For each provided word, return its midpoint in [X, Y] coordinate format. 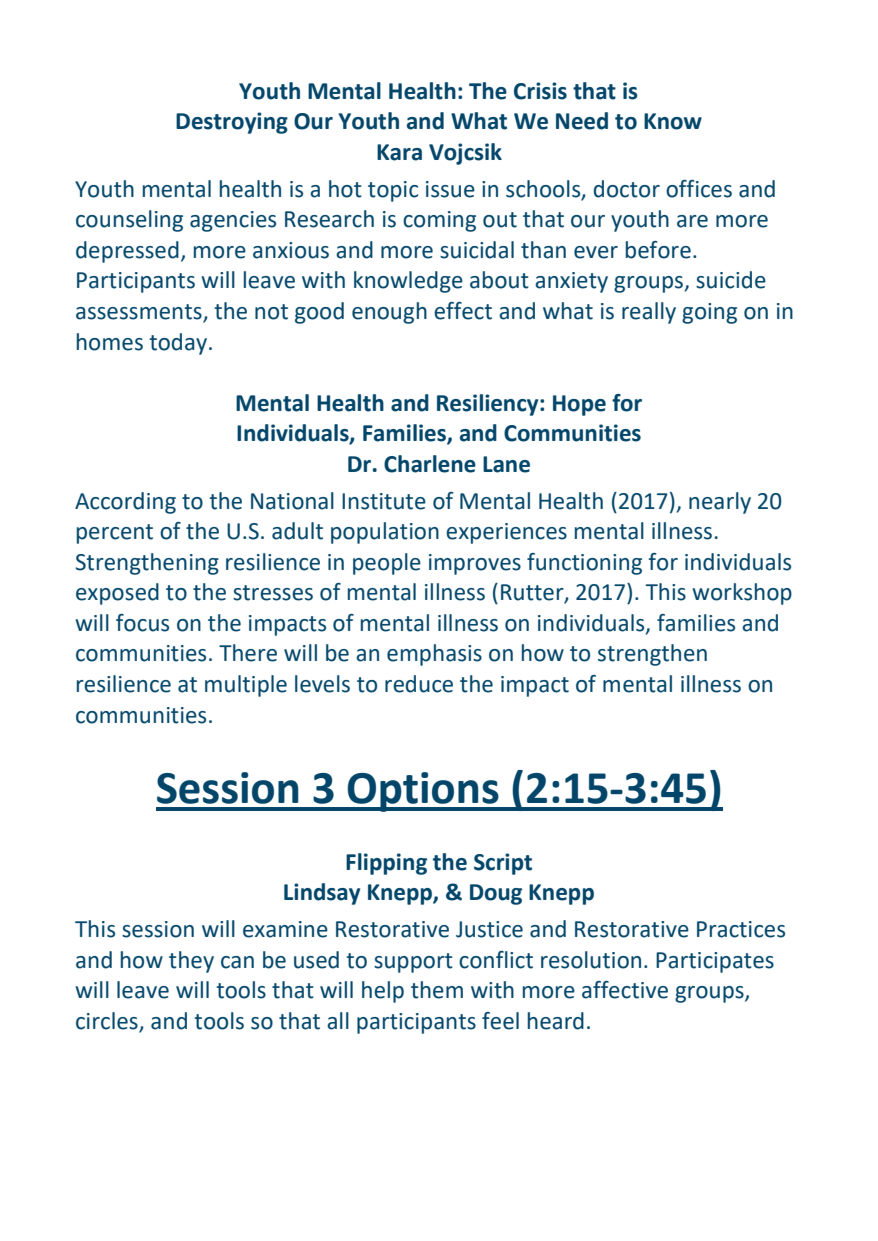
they [191, 962]
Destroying [232, 123]
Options [423, 792]
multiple [246, 686]
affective [625, 990]
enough [389, 313]
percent [115, 534]
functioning [584, 564]
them [437, 990]
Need [582, 121]
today [178, 344]
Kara [399, 152]
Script [503, 864]
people [387, 564]
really [649, 313]
